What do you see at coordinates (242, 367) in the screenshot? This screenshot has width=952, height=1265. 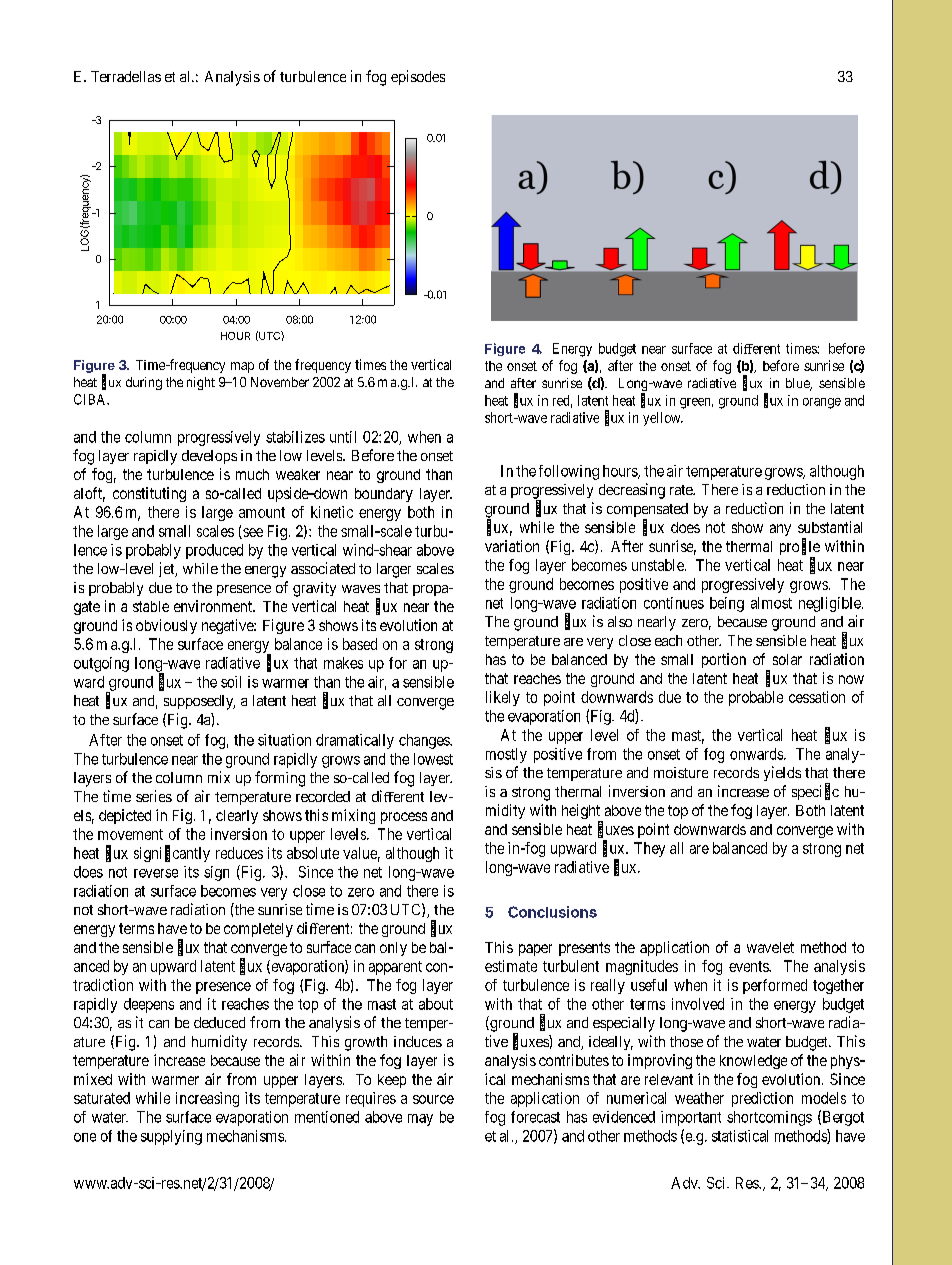 I see `map` at bounding box center [242, 367].
